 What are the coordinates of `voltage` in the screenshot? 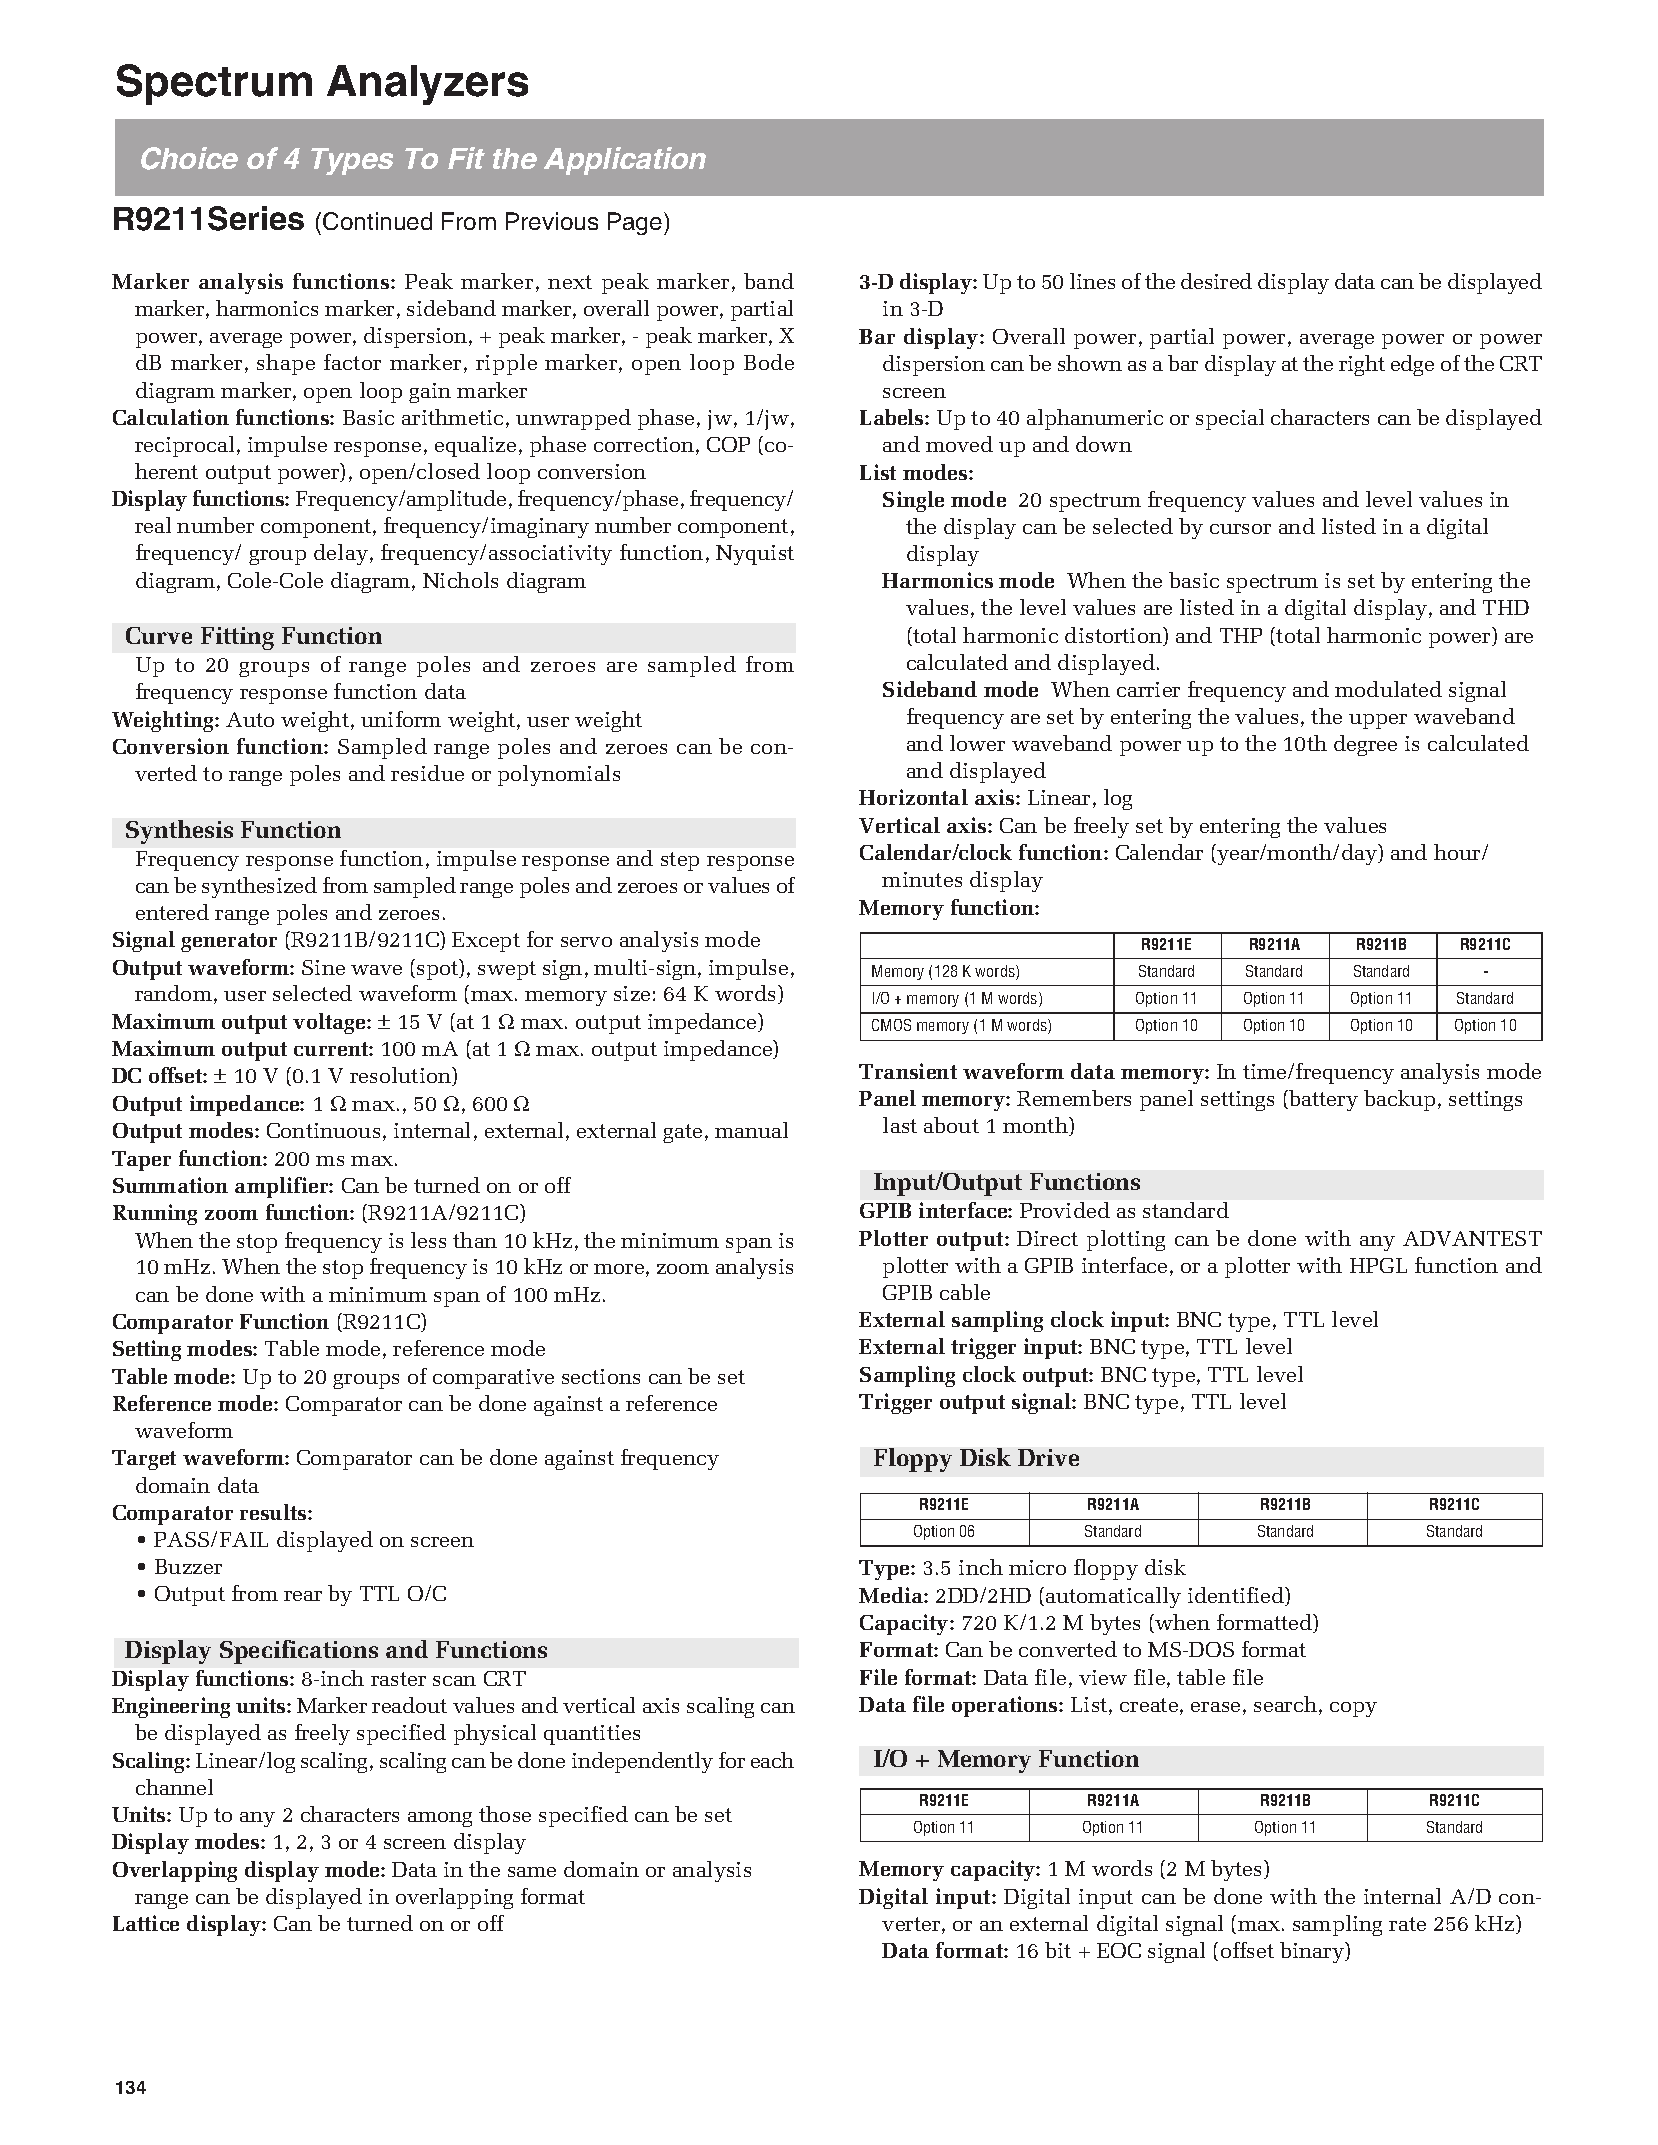 It's located at (330, 1023).
